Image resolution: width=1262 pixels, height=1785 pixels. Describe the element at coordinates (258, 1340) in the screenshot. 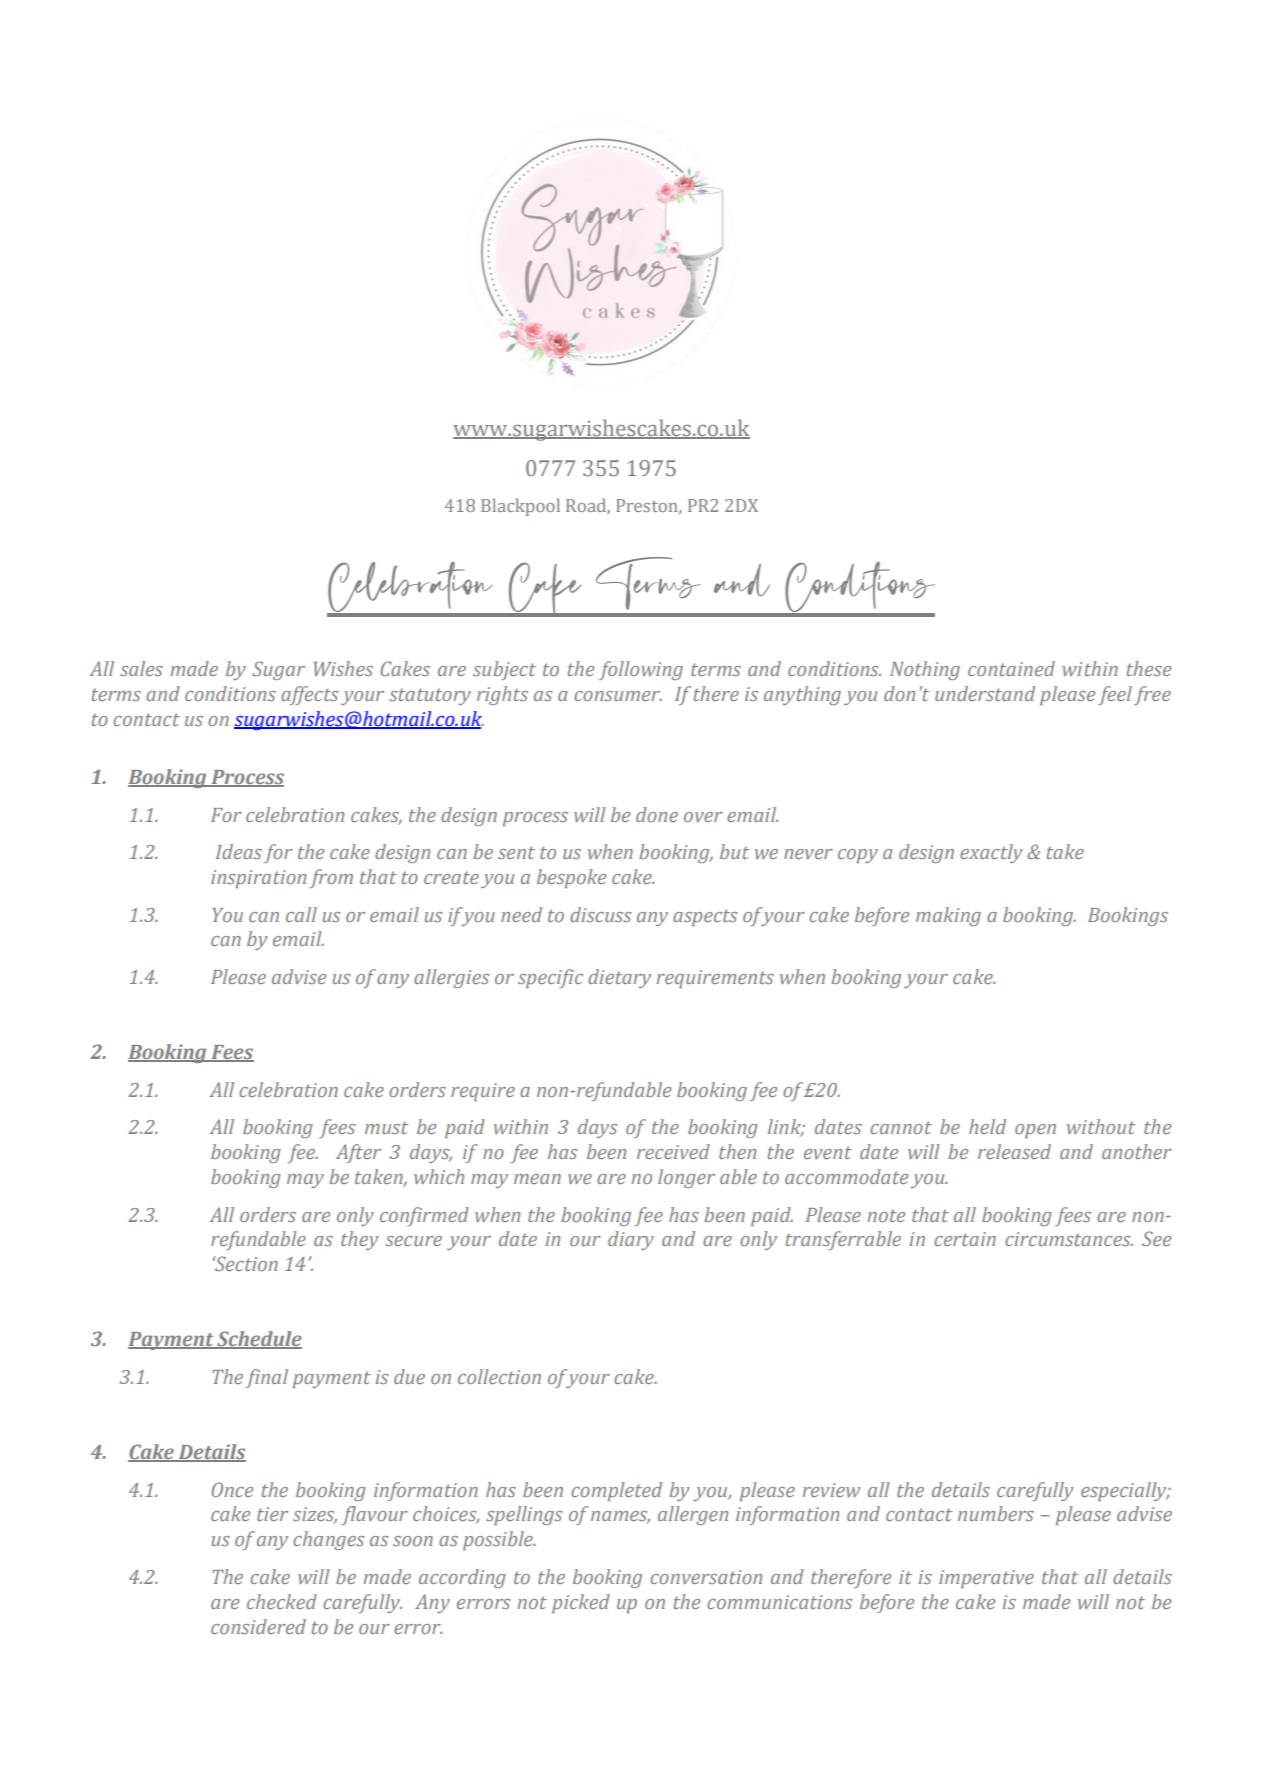

I see `Schedule` at that location.
